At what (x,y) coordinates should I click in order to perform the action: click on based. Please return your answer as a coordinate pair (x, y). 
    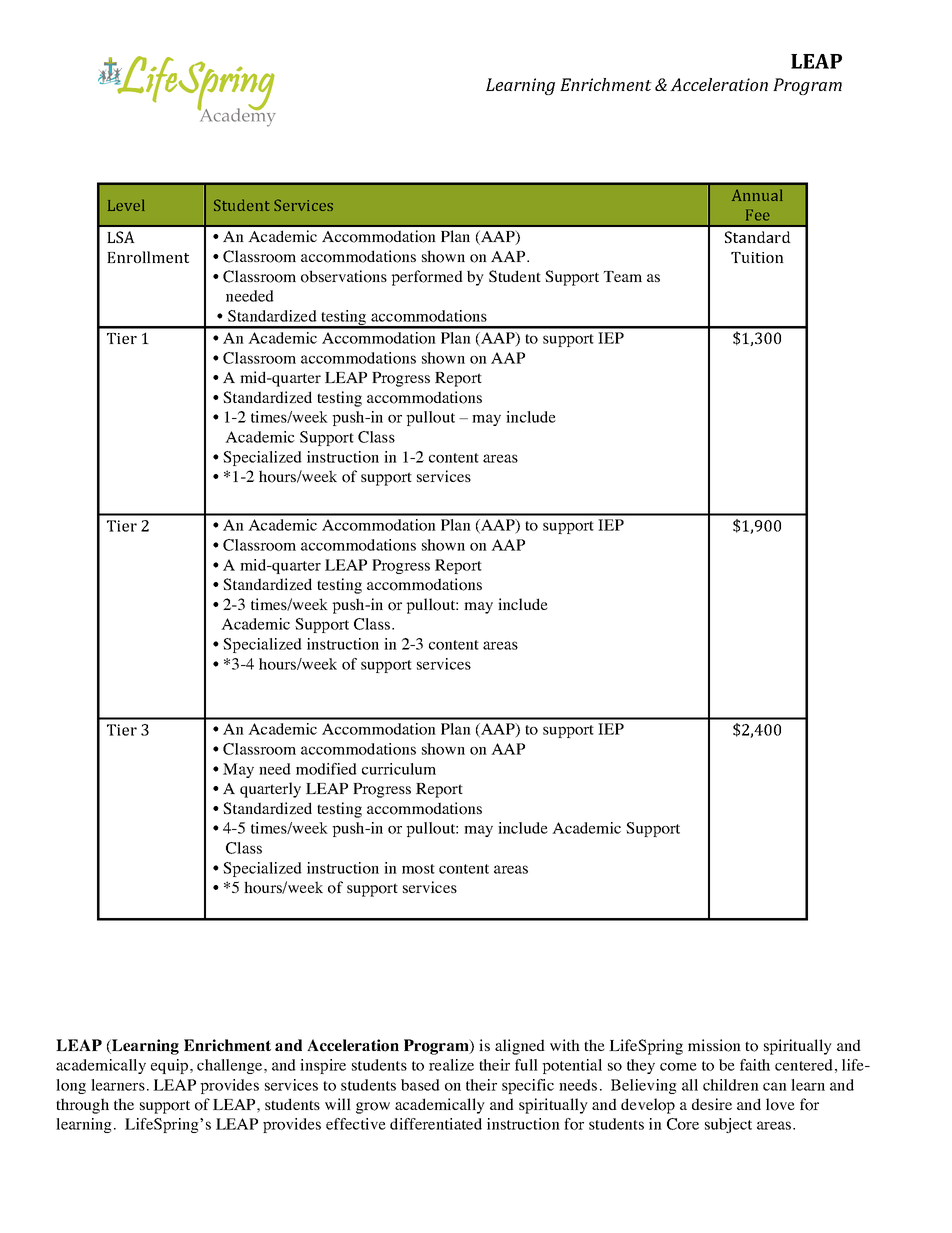
    Looking at the image, I should click on (420, 1085).
